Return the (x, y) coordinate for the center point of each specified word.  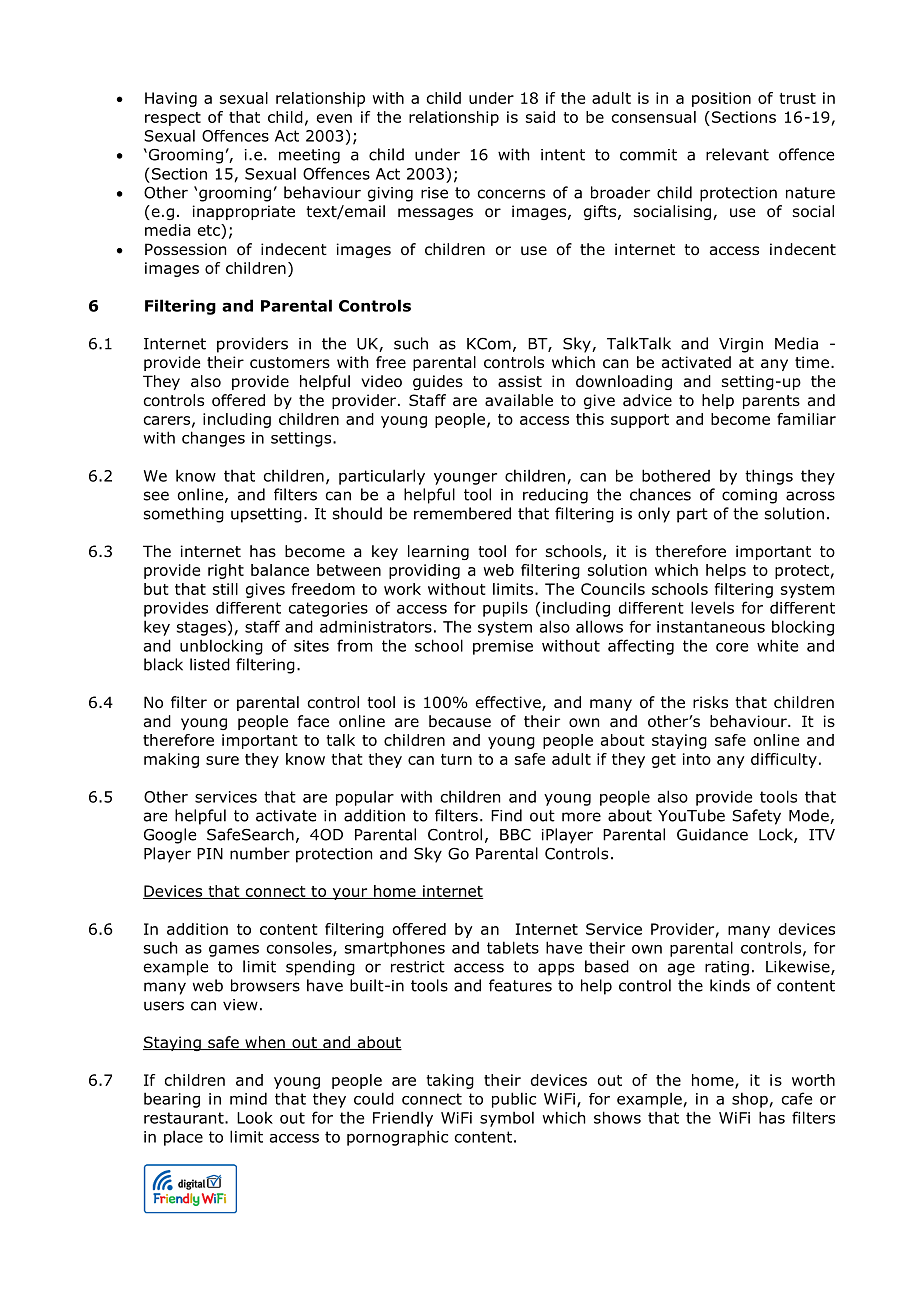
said (540, 117)
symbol (507, 1119)
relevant (737, 154)
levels (712, 607)
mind (248, 1098)
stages (201, 628)
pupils (505, 609)
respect (173, 119)
